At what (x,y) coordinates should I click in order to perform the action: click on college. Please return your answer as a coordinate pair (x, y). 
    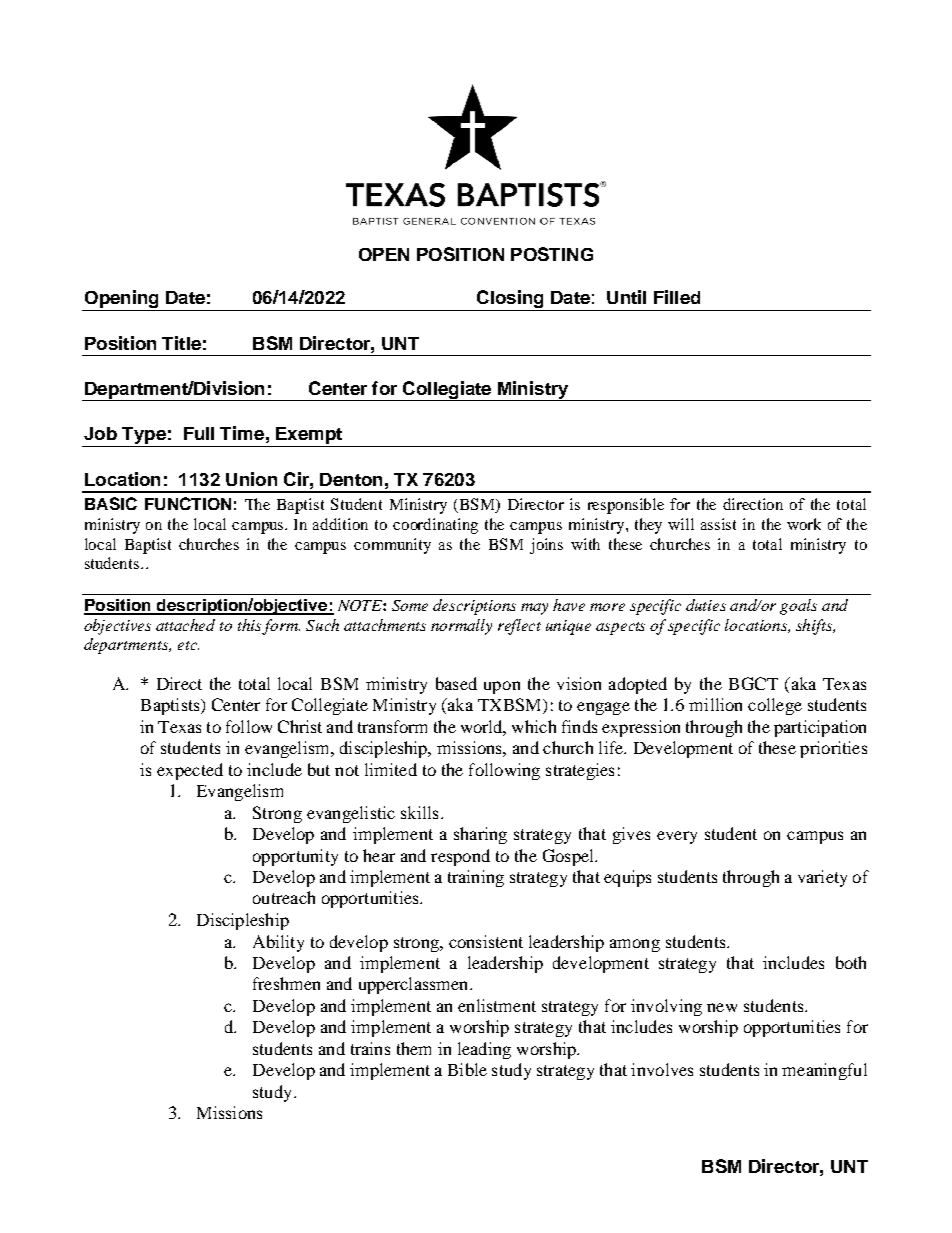
    Looking at the image, I should click on (775, 706).
